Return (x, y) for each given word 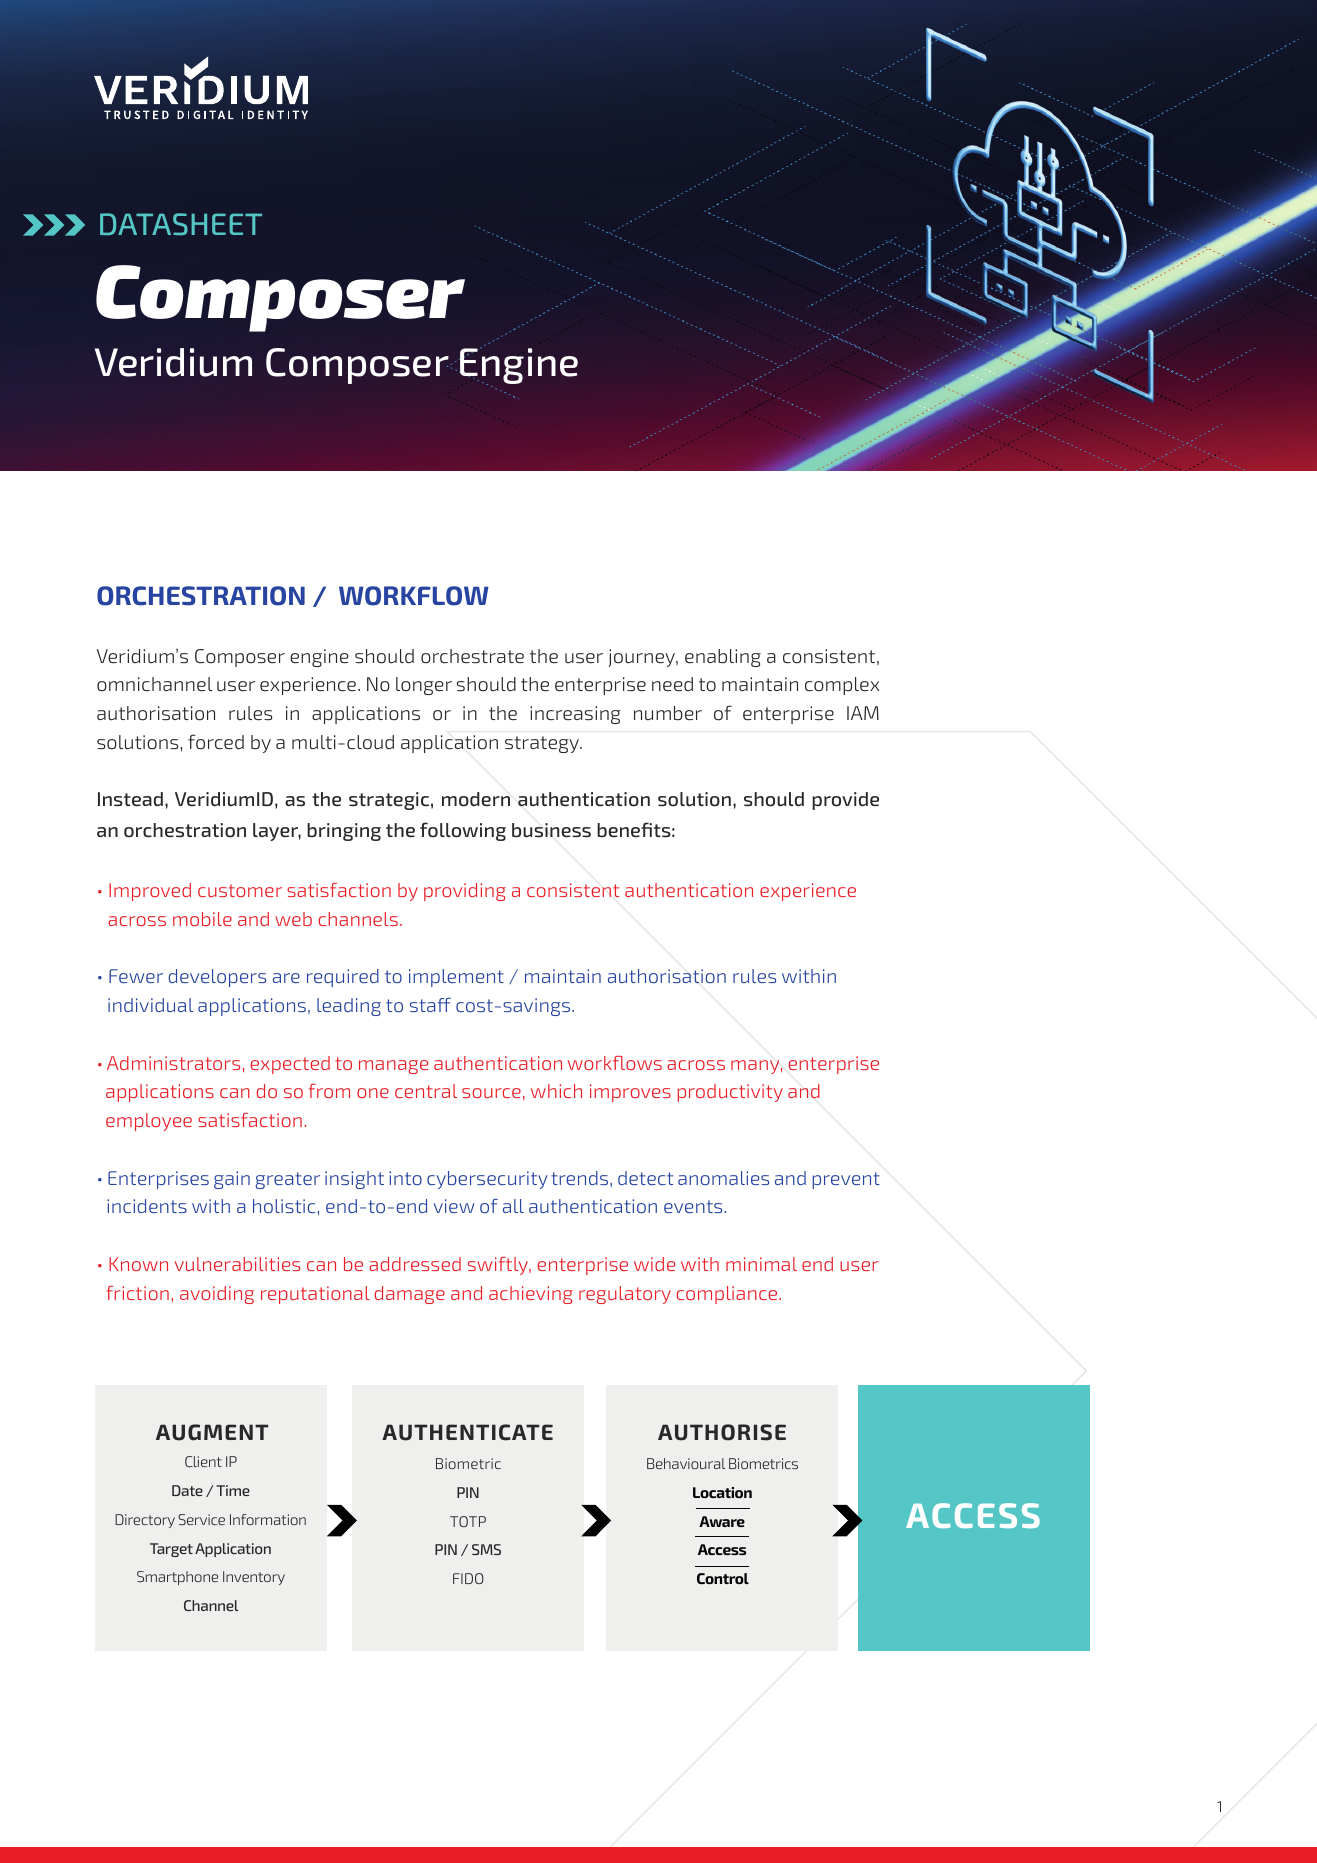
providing (465, 892)
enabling (723, 658)
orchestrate (472, 656)
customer (240, 890)
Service (201, 1519)
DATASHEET (181, 224)
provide (845, 801)
